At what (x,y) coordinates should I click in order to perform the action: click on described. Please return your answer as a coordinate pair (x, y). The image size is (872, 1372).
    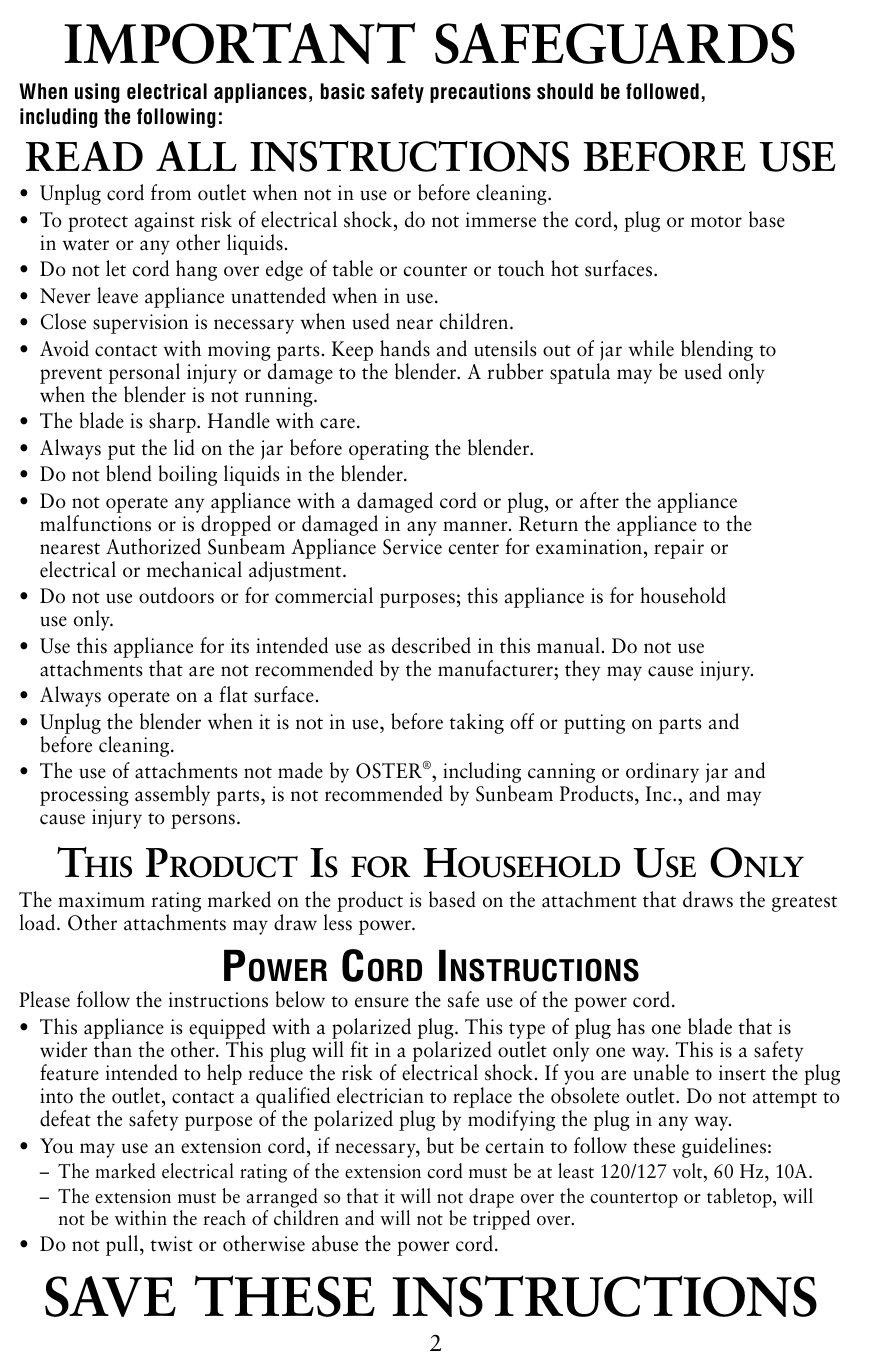
    Looking at the image, I should click on (431, 645).
